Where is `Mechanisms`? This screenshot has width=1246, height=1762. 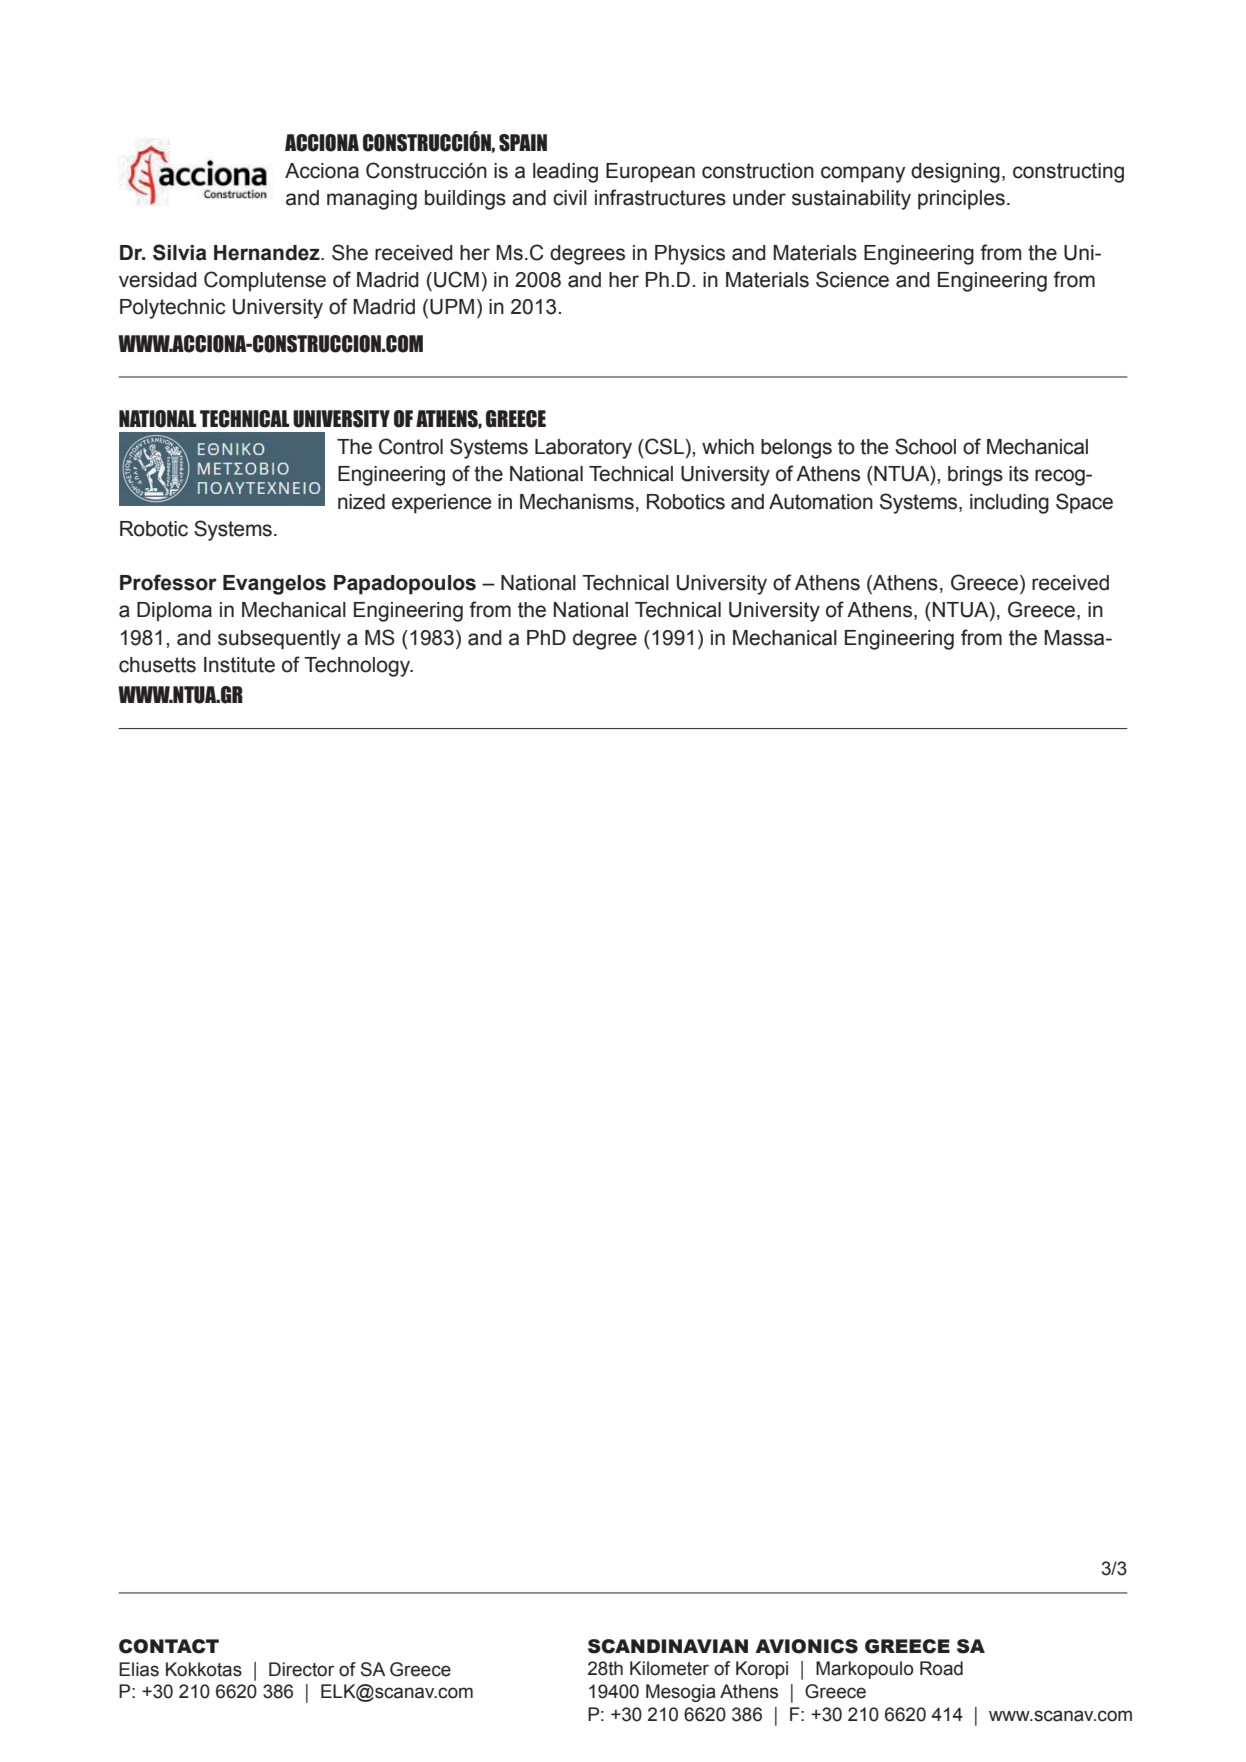
Mechanisms is located at coordinates (577, 502).
